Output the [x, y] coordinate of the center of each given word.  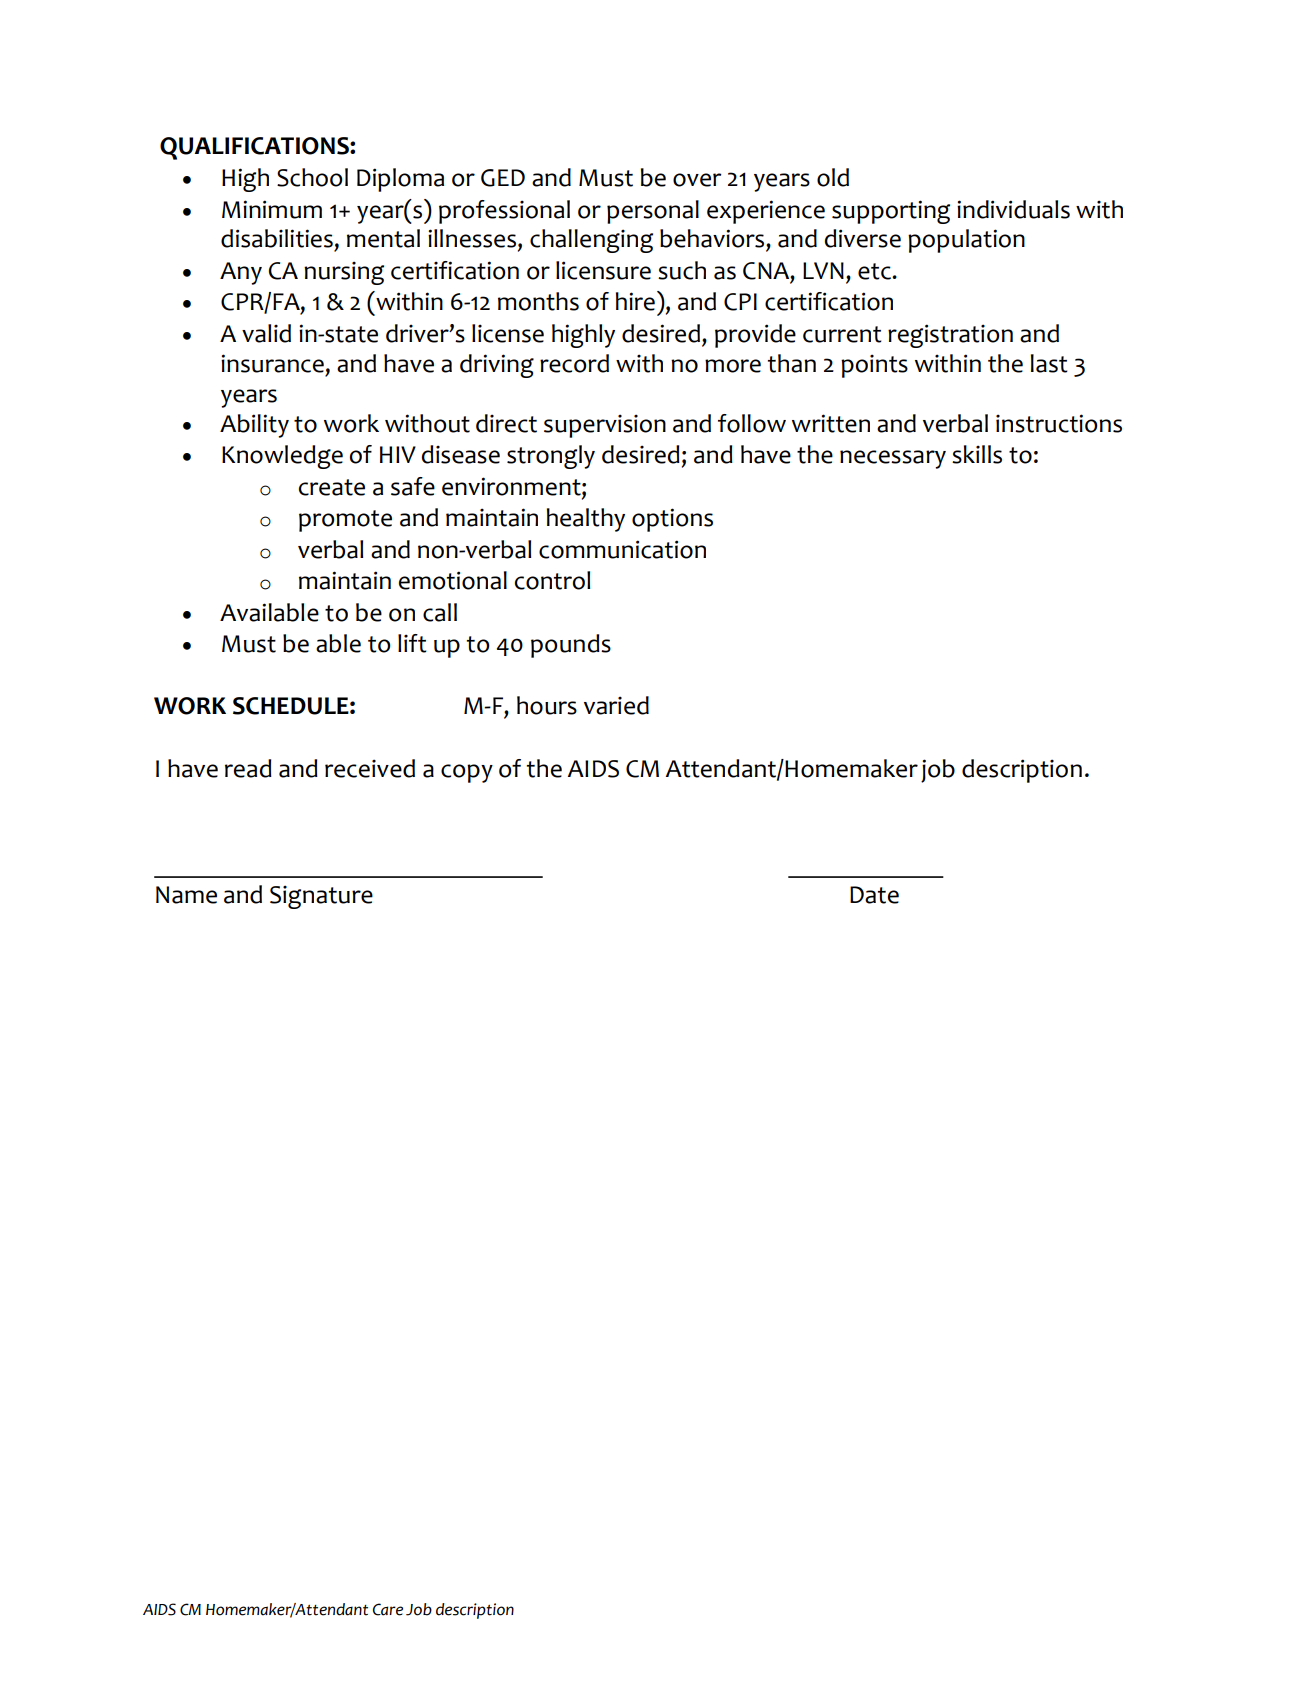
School [312, 177]
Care [388, 1609]
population [966, 241]
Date [874, 895]
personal [653, 212]
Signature [321, 897]
